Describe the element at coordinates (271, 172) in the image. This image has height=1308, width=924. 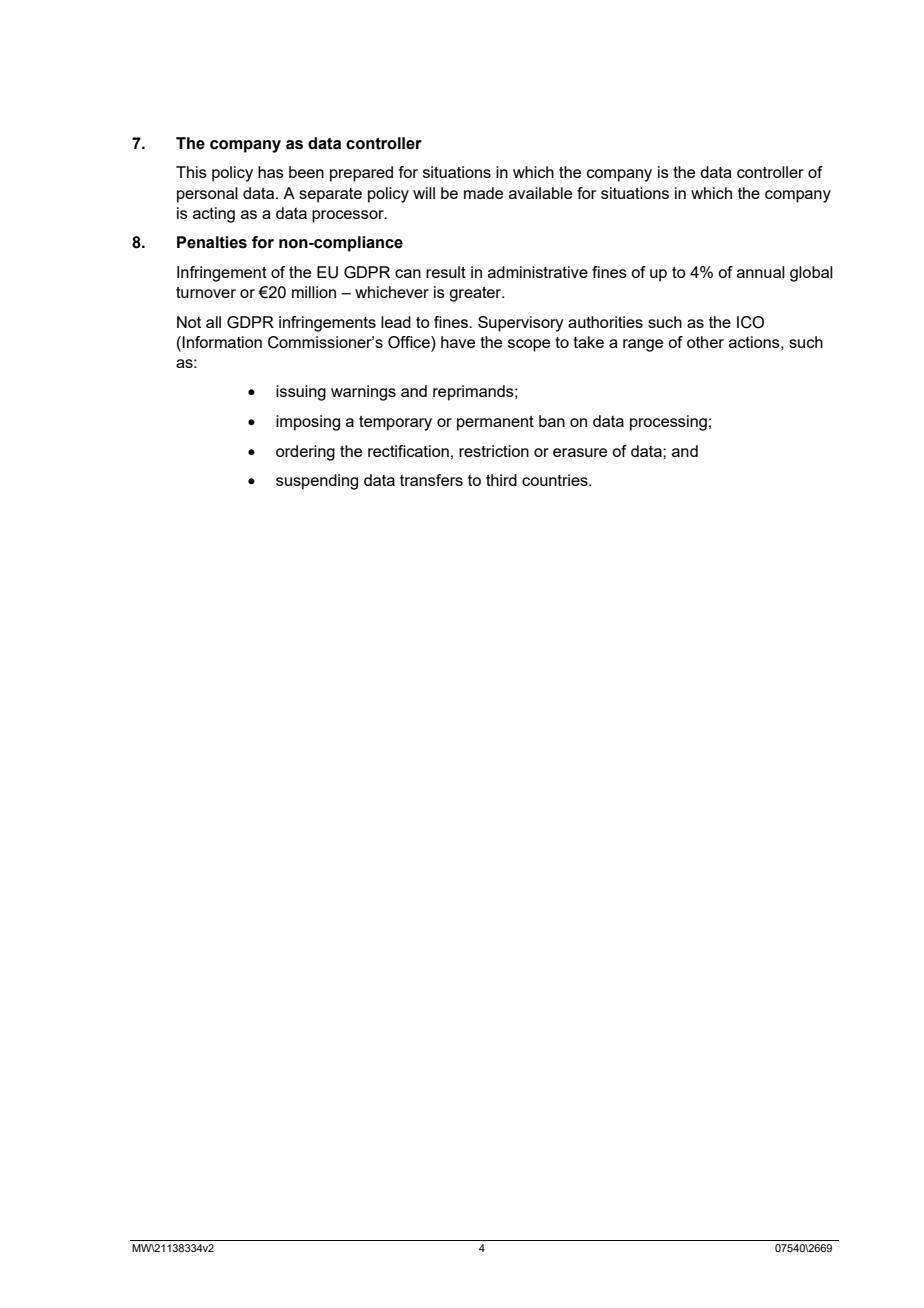
I see `has` at that location.
